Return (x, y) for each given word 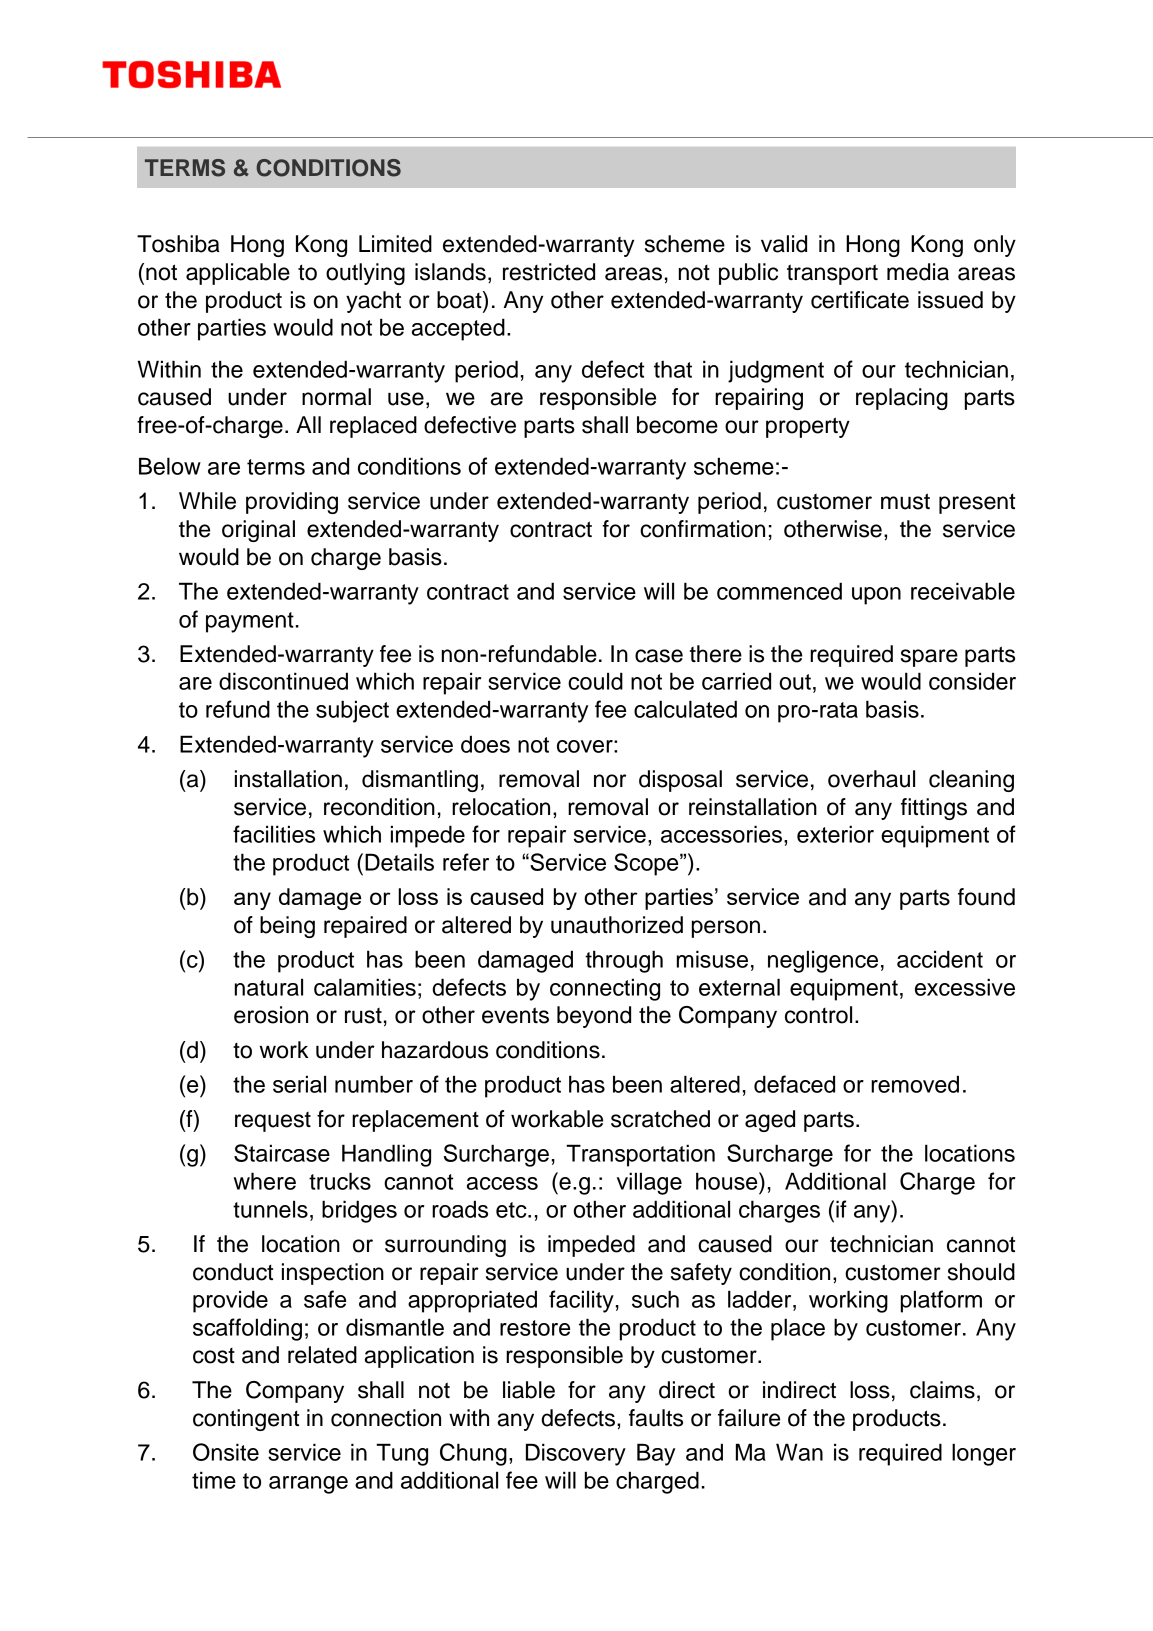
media (918, 272)
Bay (656, 1454)
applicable (238, 274)
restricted (549, 272)
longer (984, 1454)
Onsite (226, 1452)
